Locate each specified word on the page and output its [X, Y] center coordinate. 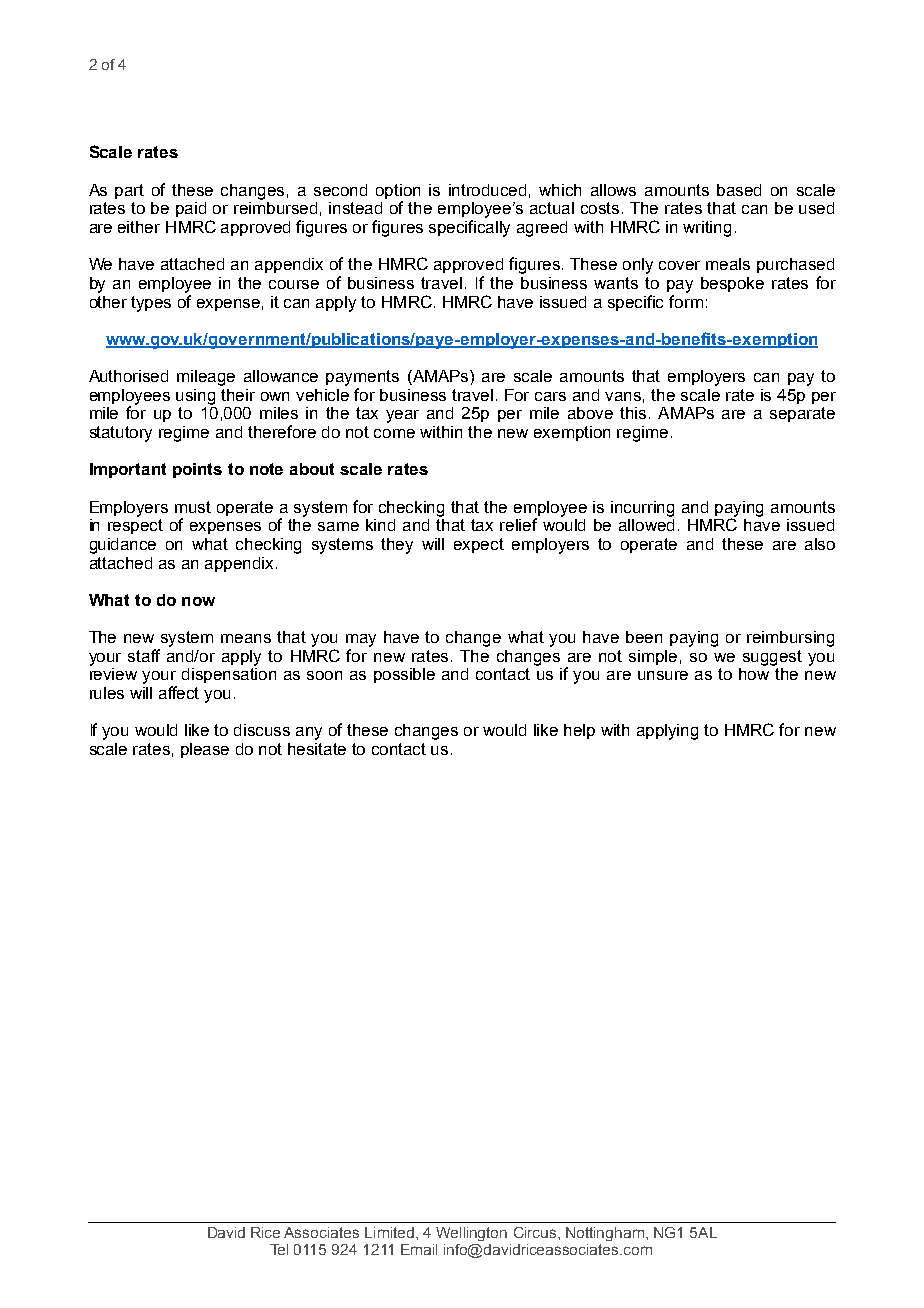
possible [404, 675]
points [197, 470]
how [754, 674]
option [398, 193]
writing [707, 229]
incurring [642, 509]
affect [179, 692]
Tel [279, 1249]
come [394, 433]
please [205, 750]
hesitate [317, 749]
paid [191, 209]
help [579, 731]
